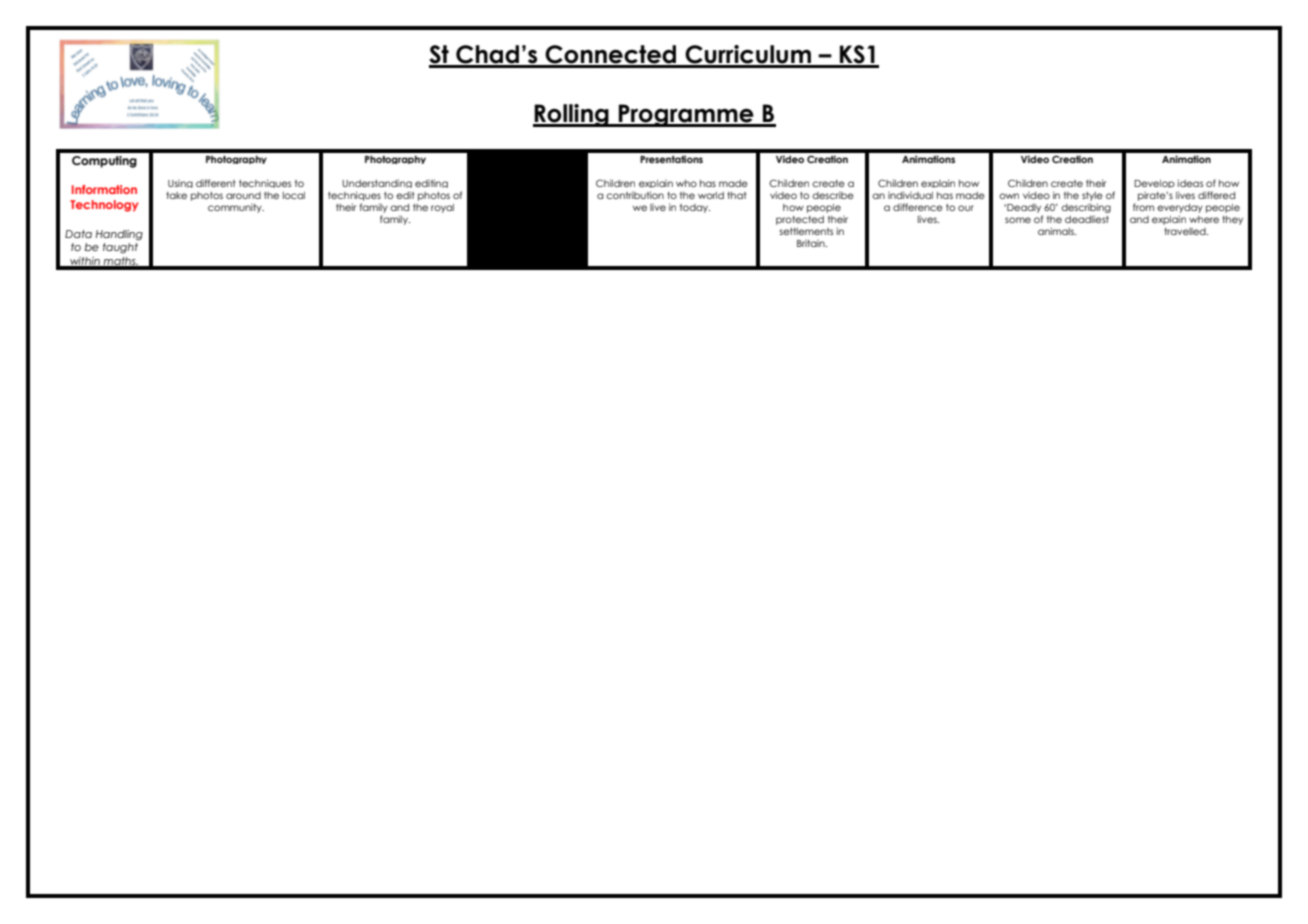 This page has height=924, width=1308. I want to click on different, so click(215, 183).
